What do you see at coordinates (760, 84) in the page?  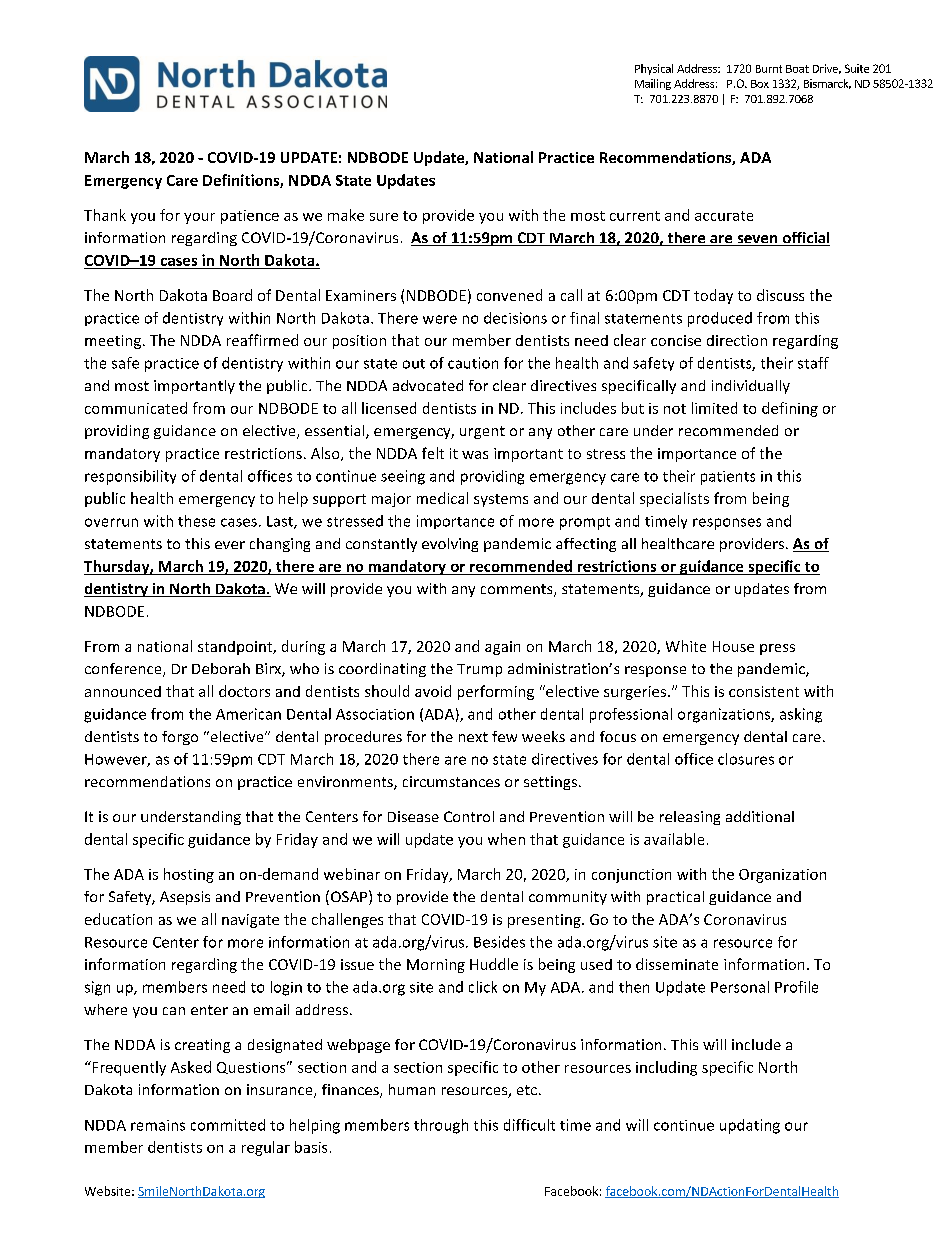 I see `Box` at bounding box center [760, 84].
